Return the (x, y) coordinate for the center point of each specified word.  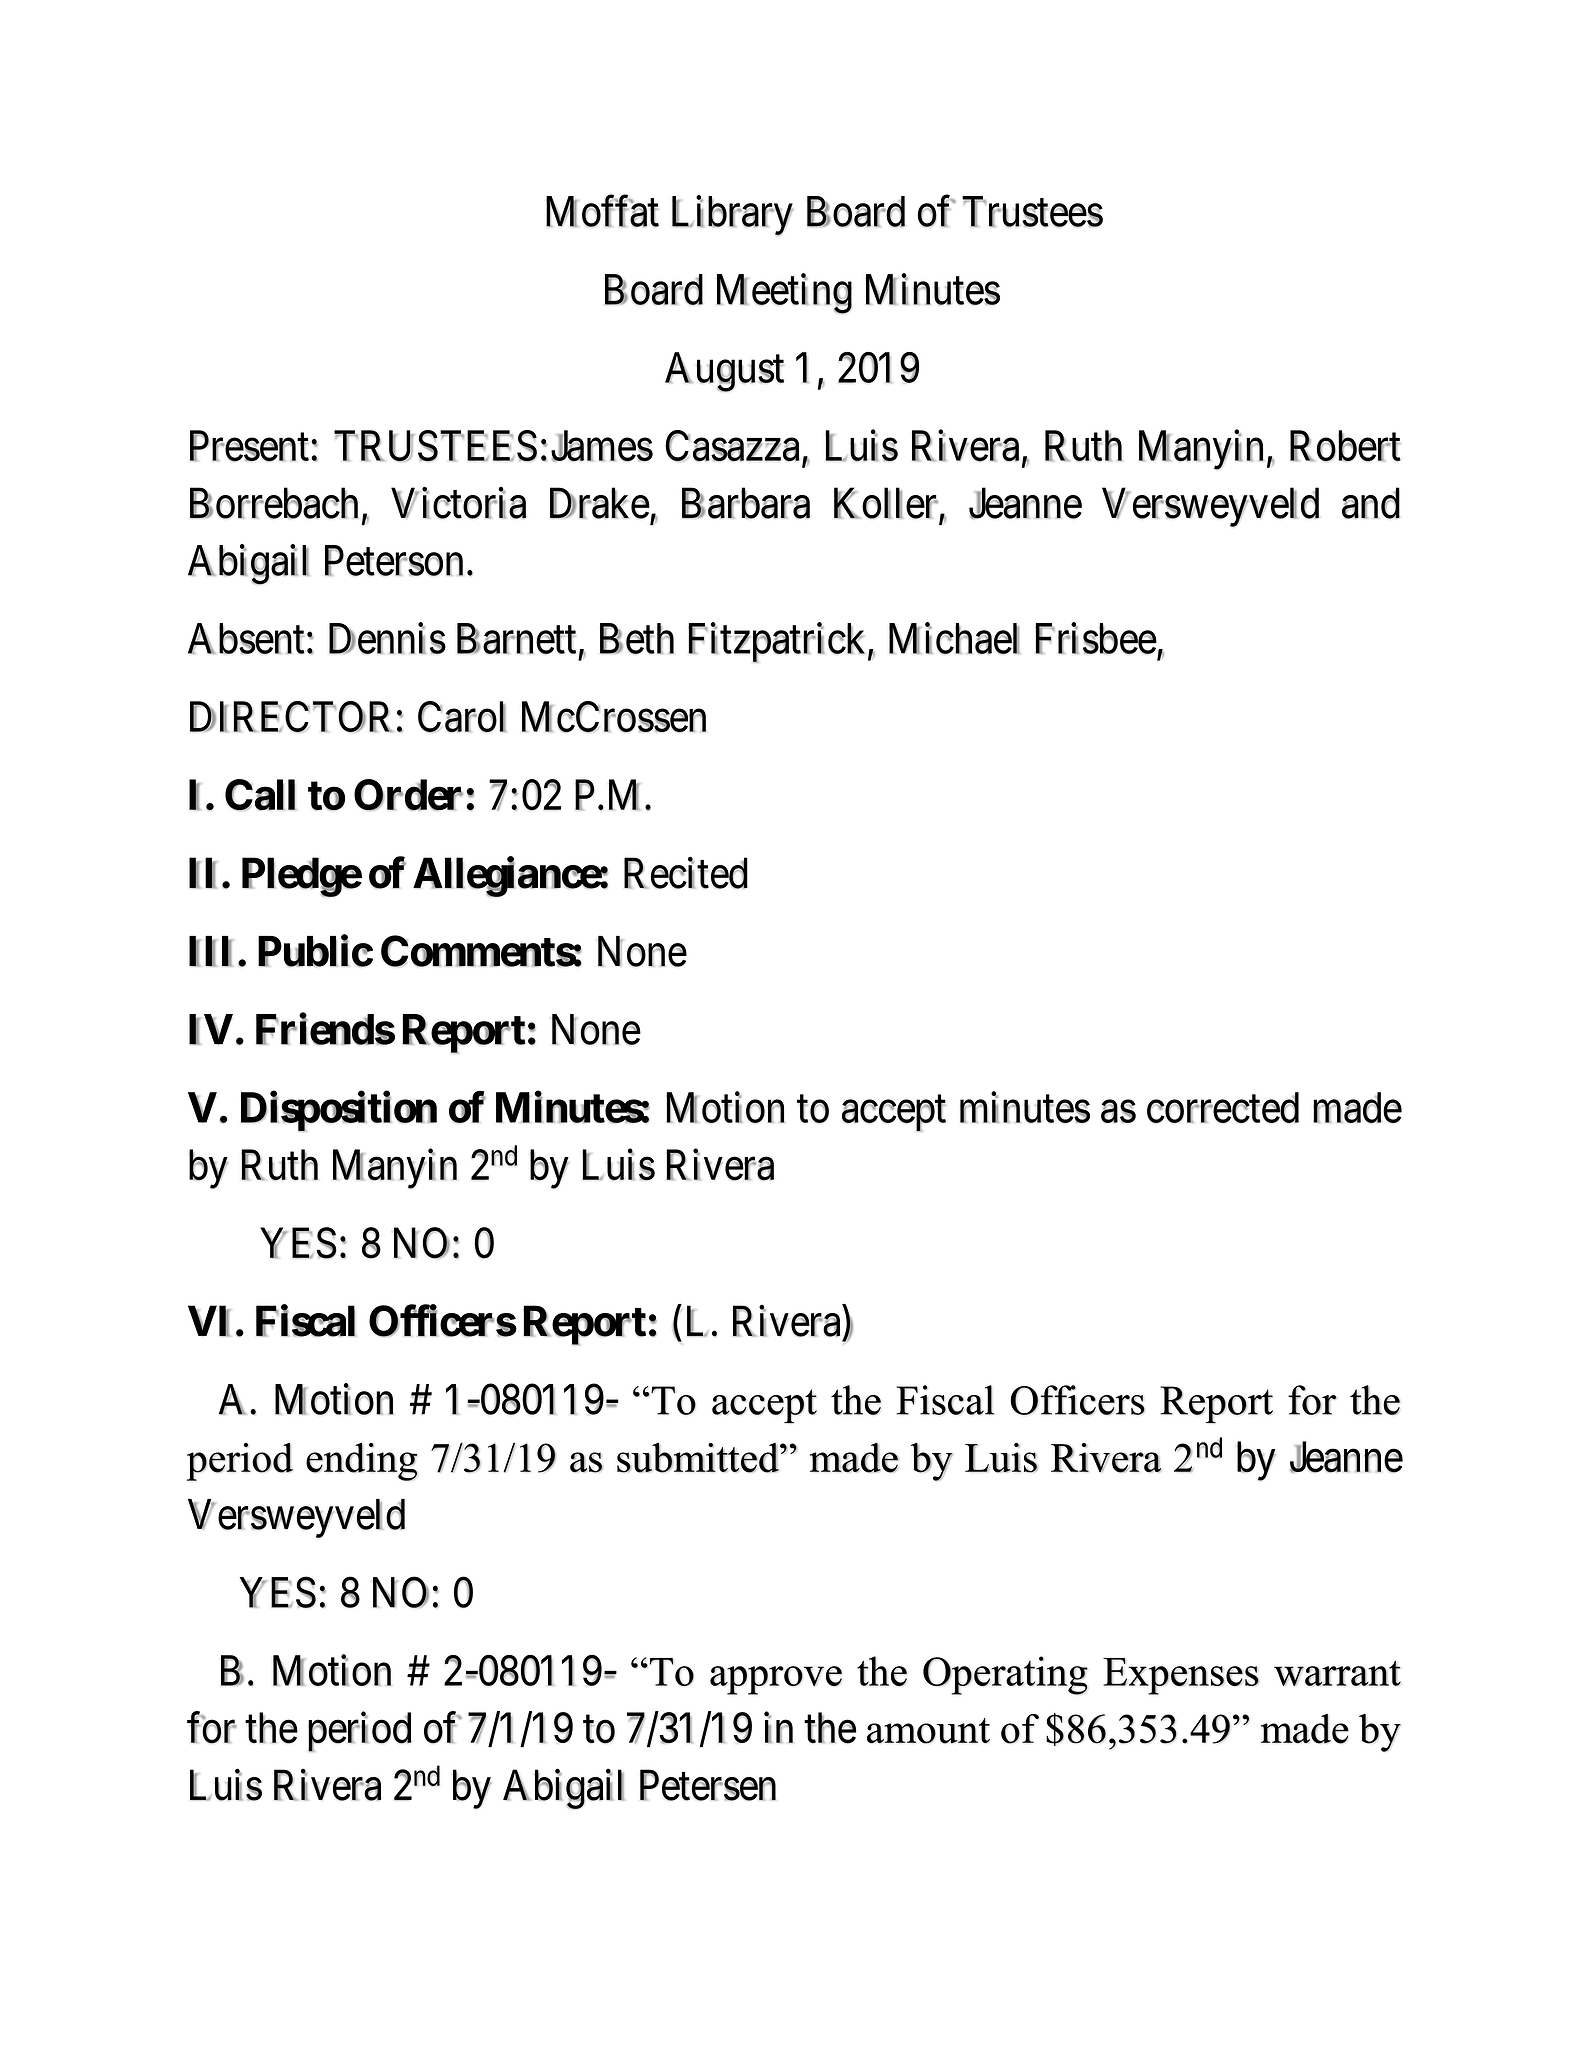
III (211, 951)
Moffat (602, 211)
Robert (1345, 446)
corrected (1223, 1108)
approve (776, 1680)
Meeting (784, 294)
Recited (686, 873)
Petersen (708, 1785)
